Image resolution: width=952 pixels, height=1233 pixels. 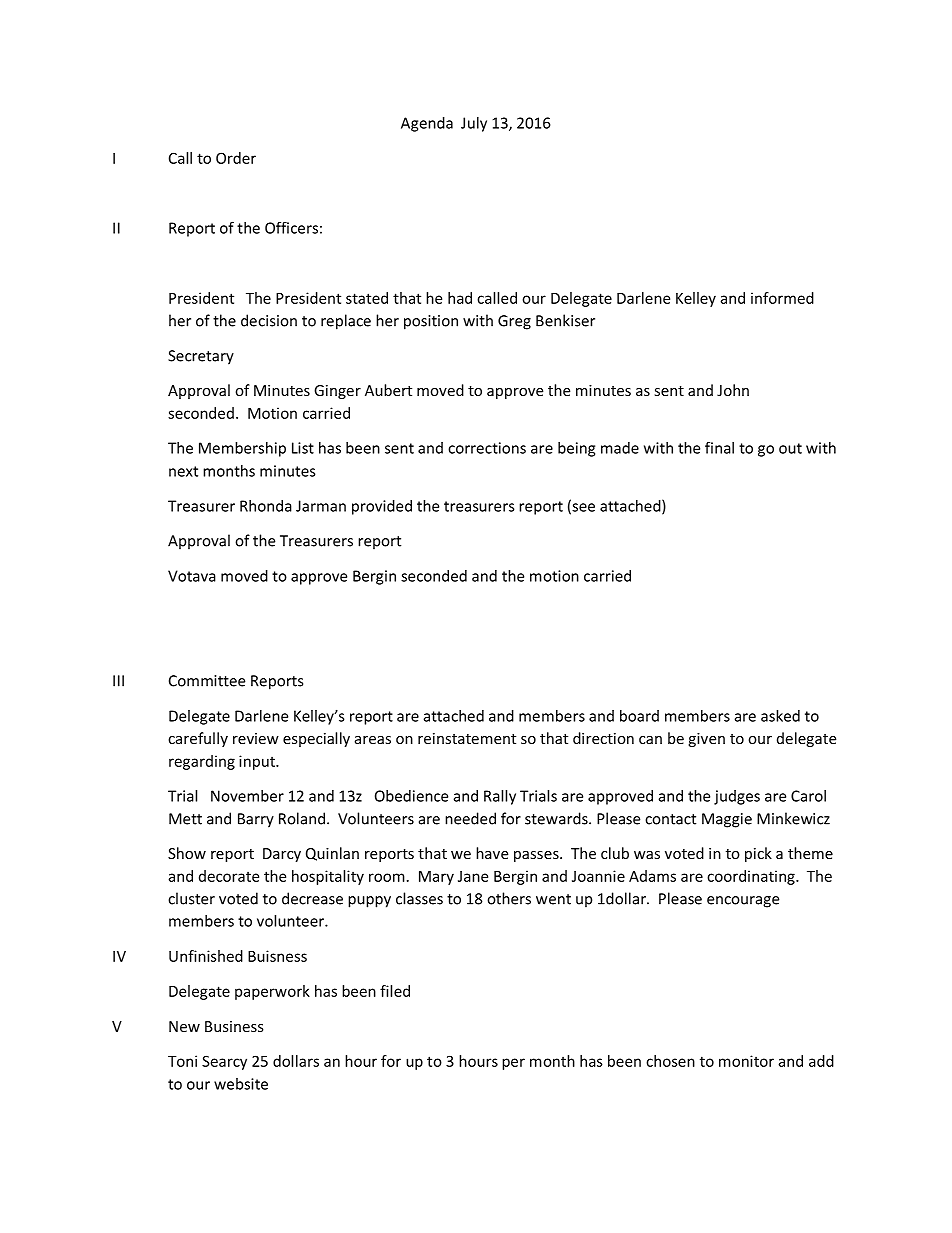 I want to click on asked, so click(x=780, y=716).
